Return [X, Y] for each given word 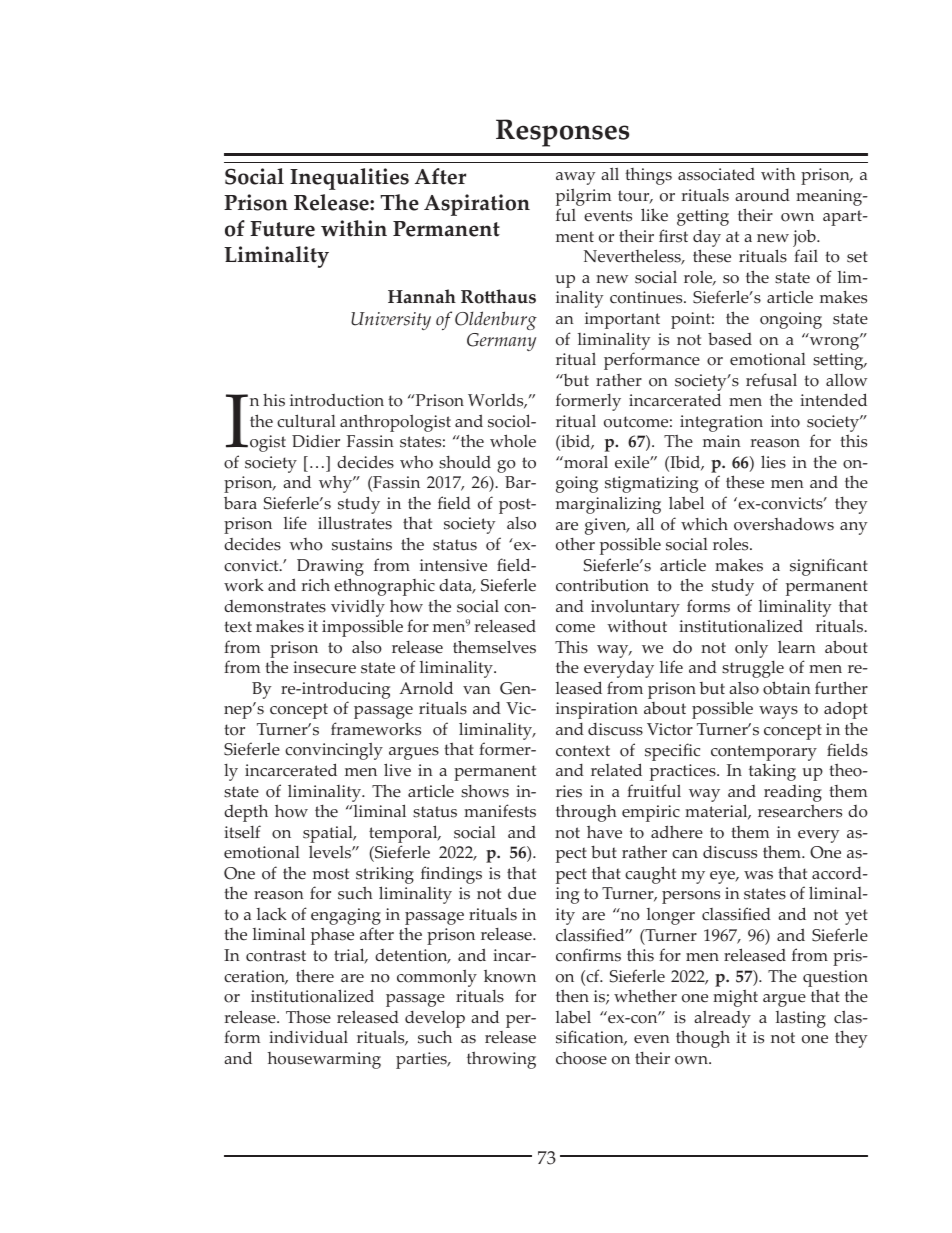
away [575, 178]
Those [308, 1017]
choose [581, 1058]
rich [315, 585]
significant [829, 567]
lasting [801, 1019]
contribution [602, 585]
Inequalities [349, 179]
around [762, 195]
